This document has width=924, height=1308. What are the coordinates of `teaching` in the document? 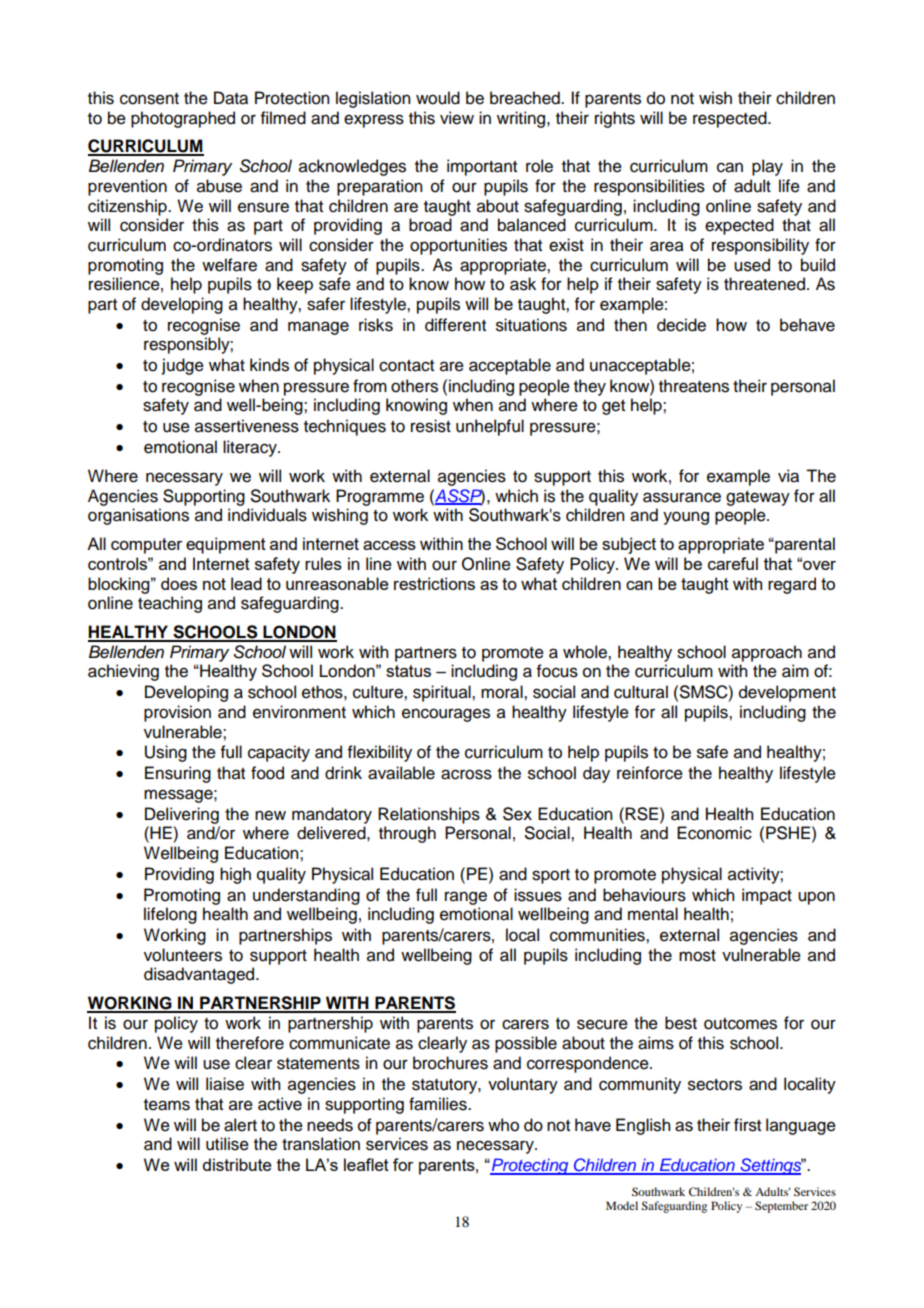 It's located at (170, 604).
